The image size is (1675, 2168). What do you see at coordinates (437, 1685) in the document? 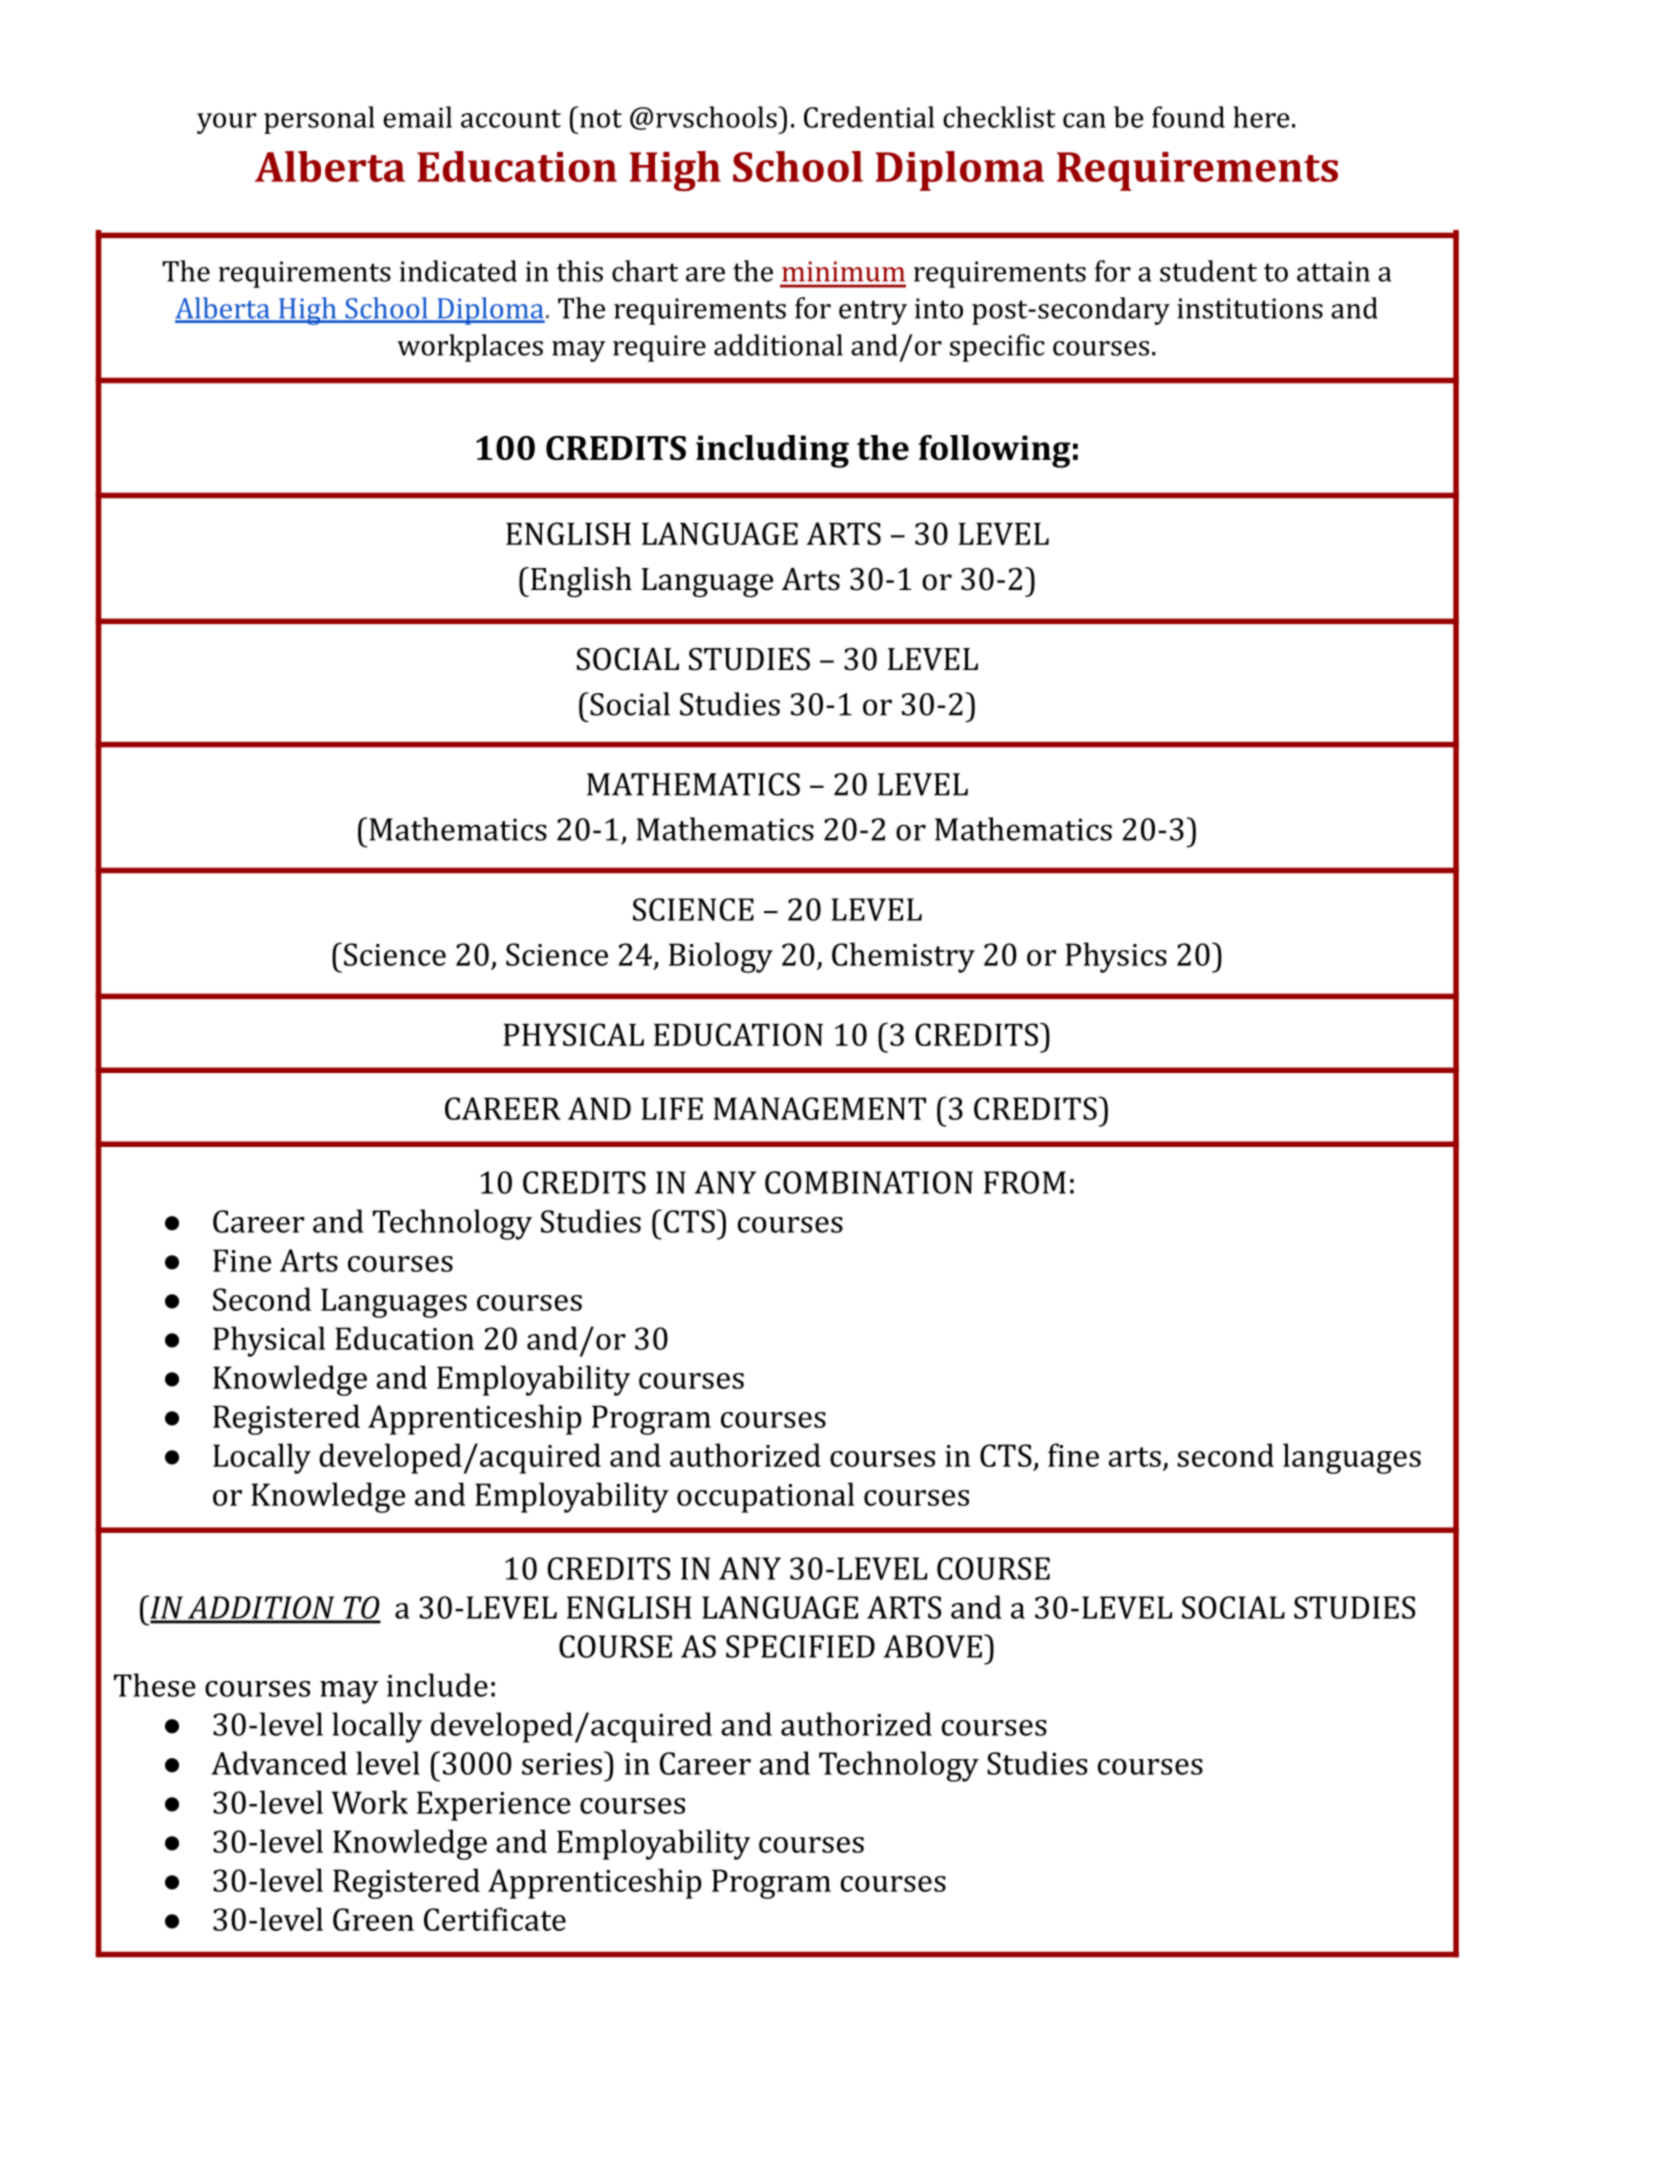
I see `include` at bounding box center [437, 1685].
